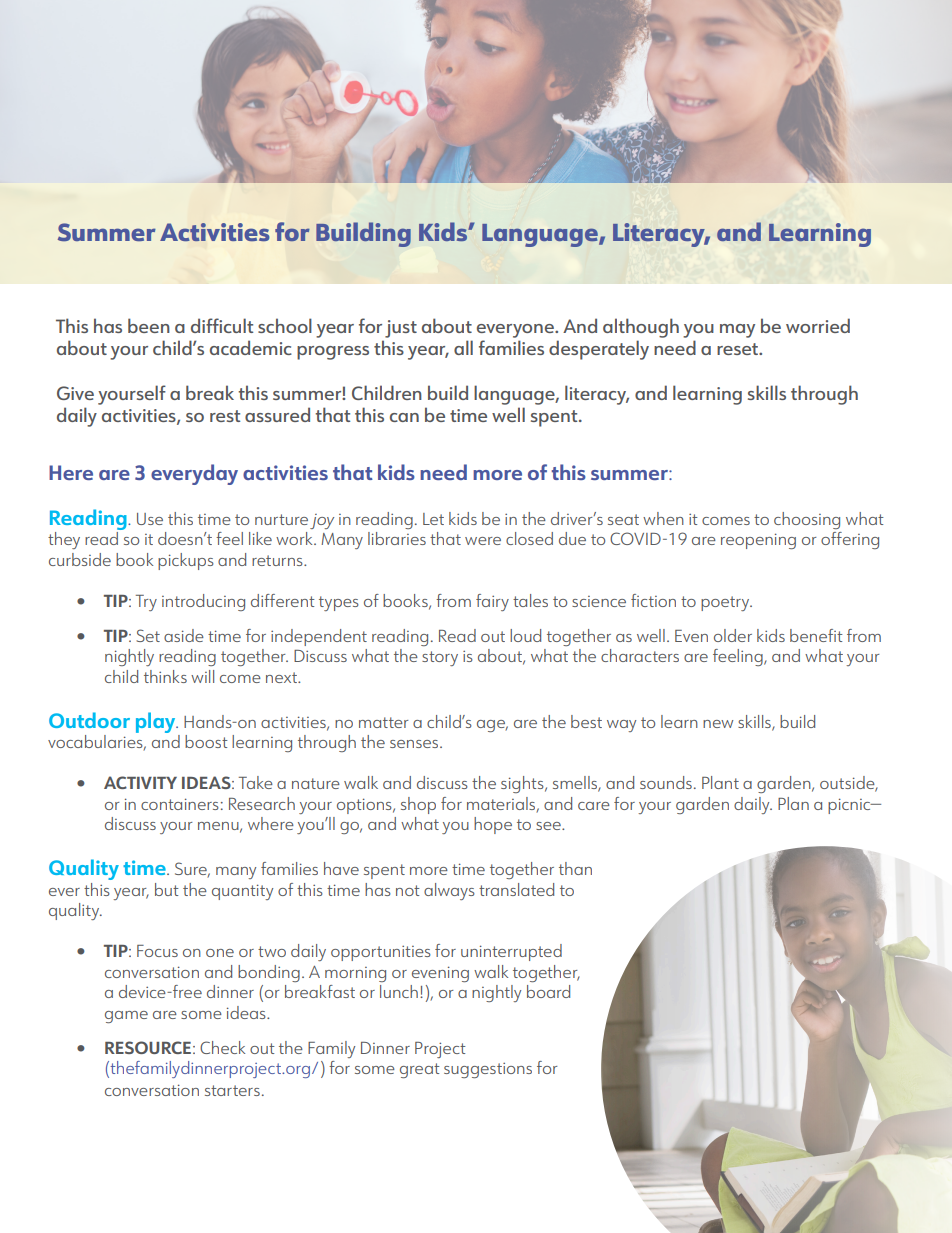  What do you see at coordinates (737, 331) in the screenshot?
I see `may` at bounding box center [737, 331].
